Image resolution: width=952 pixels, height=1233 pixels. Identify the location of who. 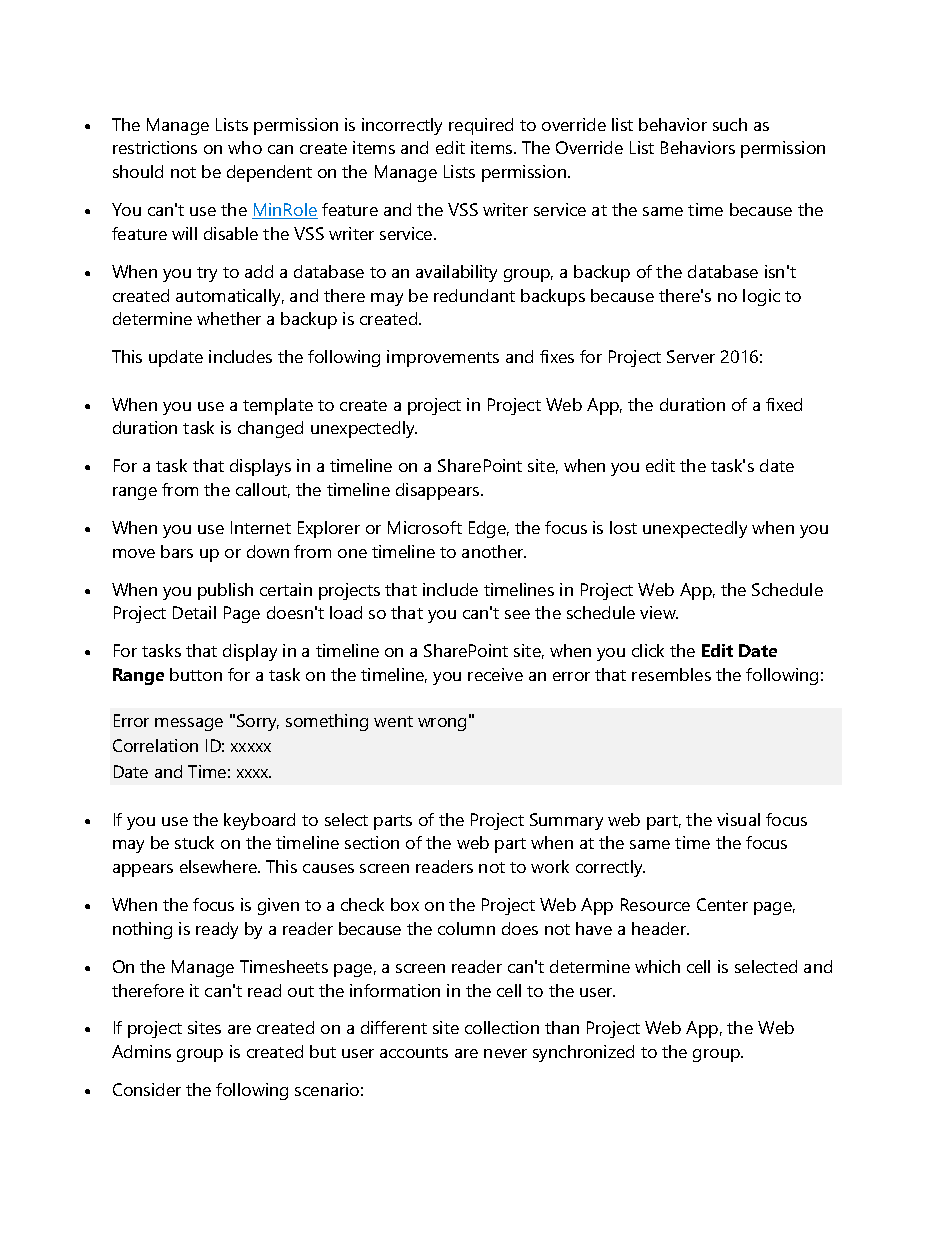
(245, 147).
